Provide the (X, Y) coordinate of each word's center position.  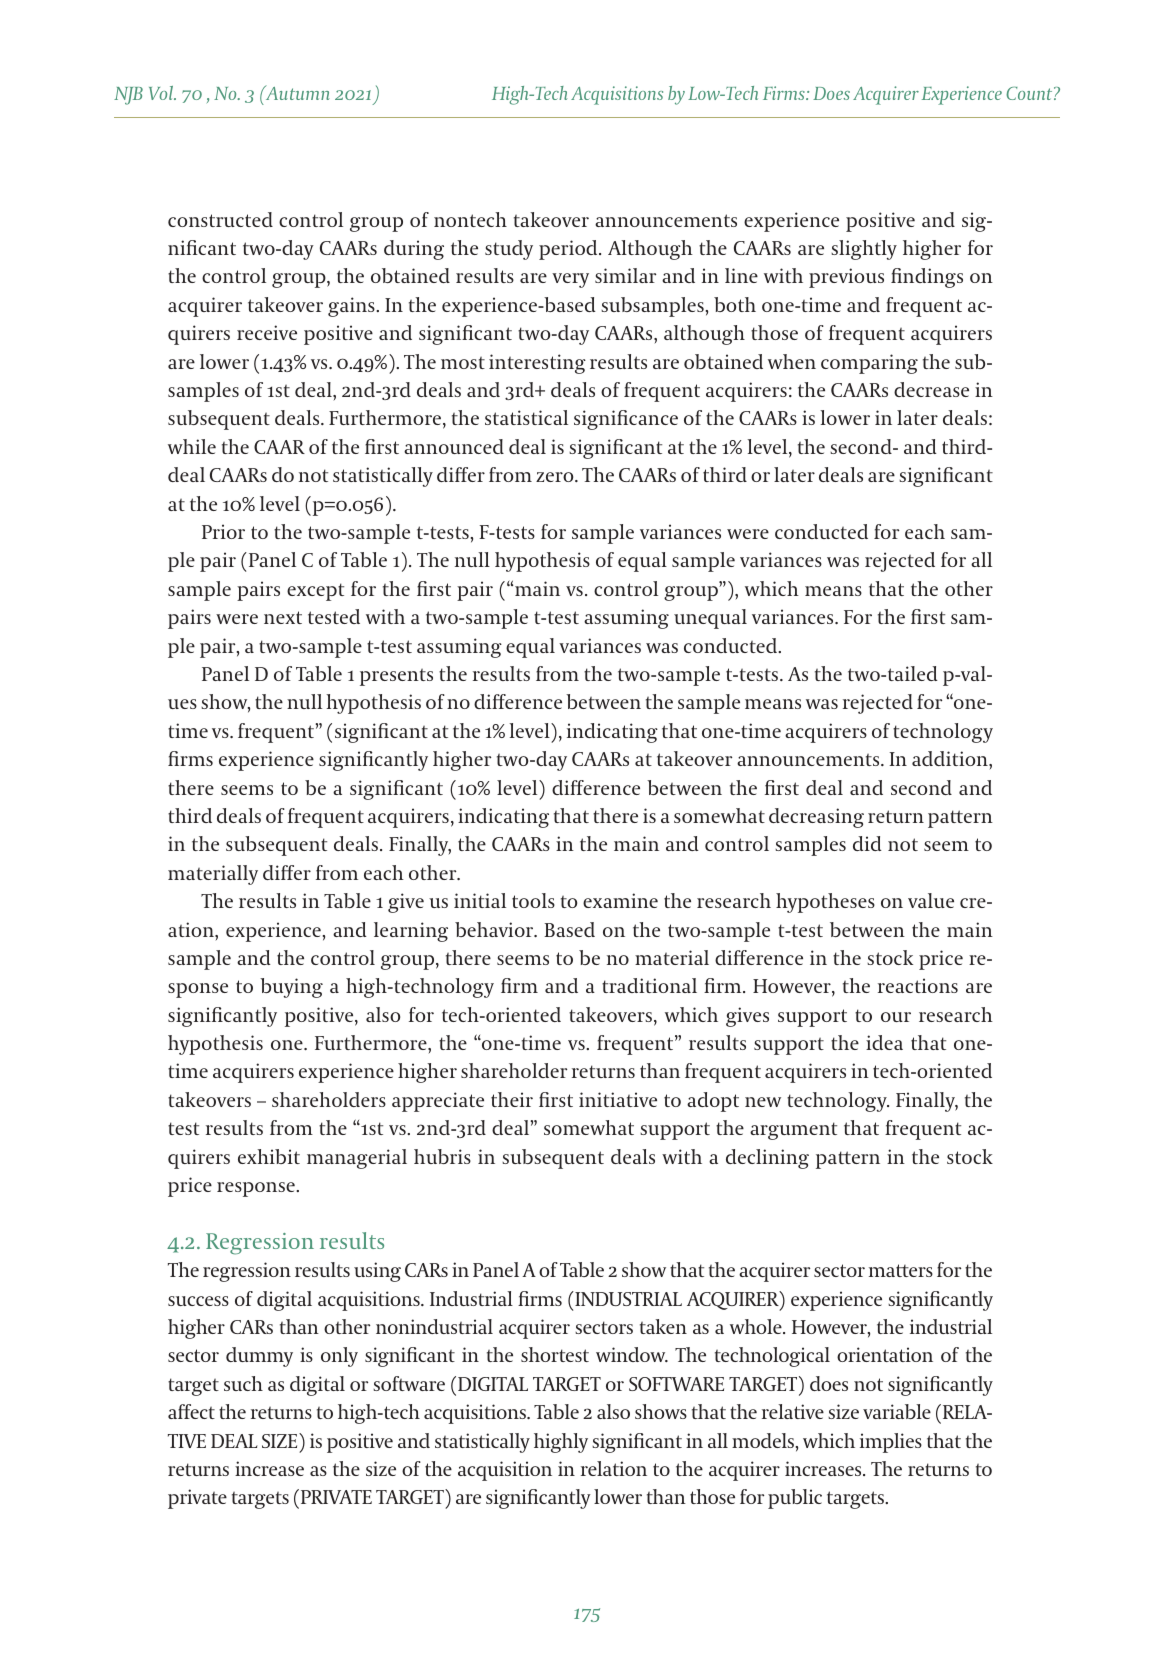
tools (533, 900)
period (569, 250)
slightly (864, 250)
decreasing (816, 818)
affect (191, 1411)
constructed (220, 219)
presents (396, 677)
